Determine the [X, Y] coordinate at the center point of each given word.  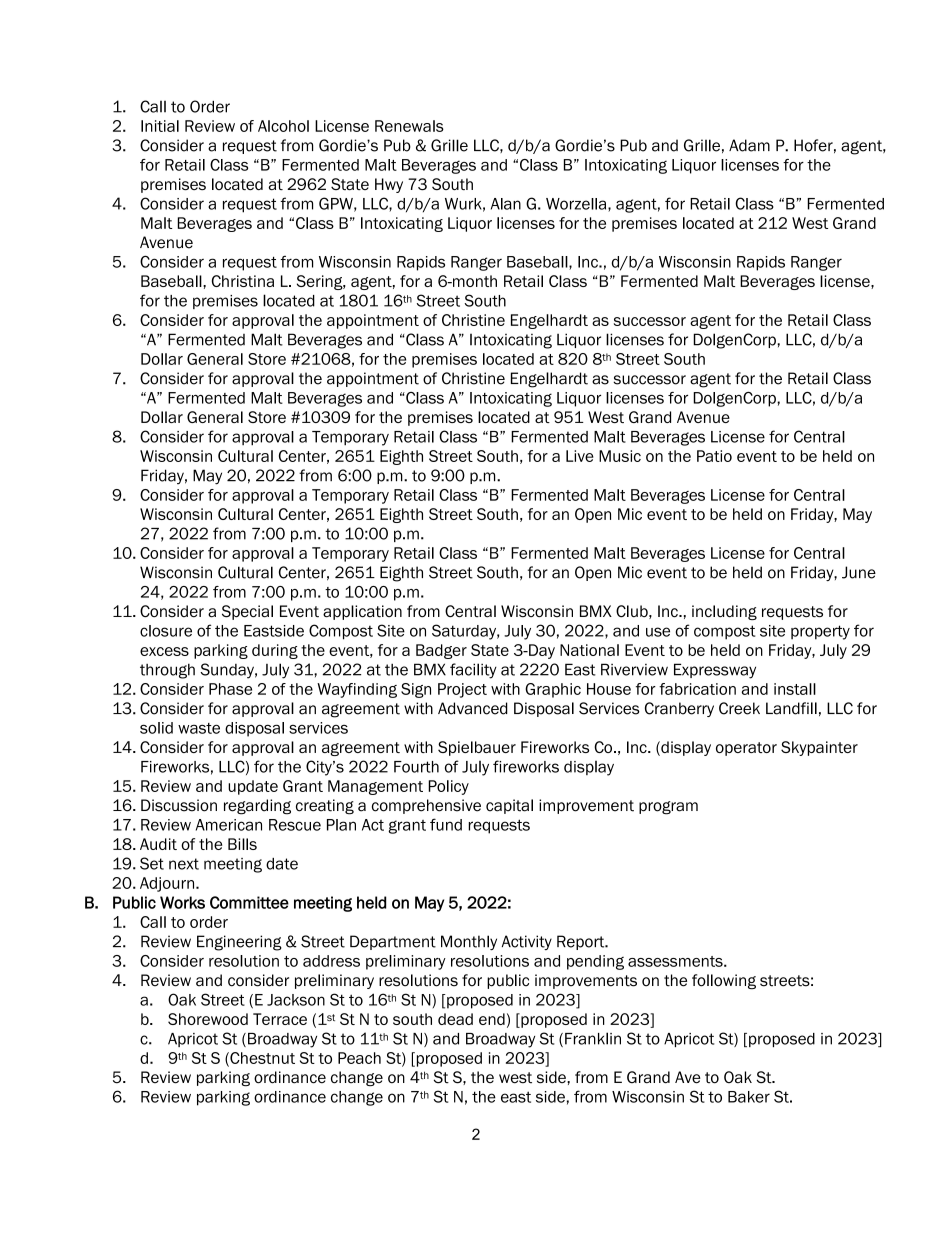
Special [247, 612]
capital [509, 806]
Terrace [280, 1019]
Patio [714, 456]
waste [199, 728]
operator [746, 749]
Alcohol [283, 126]
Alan [506, 204]
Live [580, 456]
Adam [749, 145]
